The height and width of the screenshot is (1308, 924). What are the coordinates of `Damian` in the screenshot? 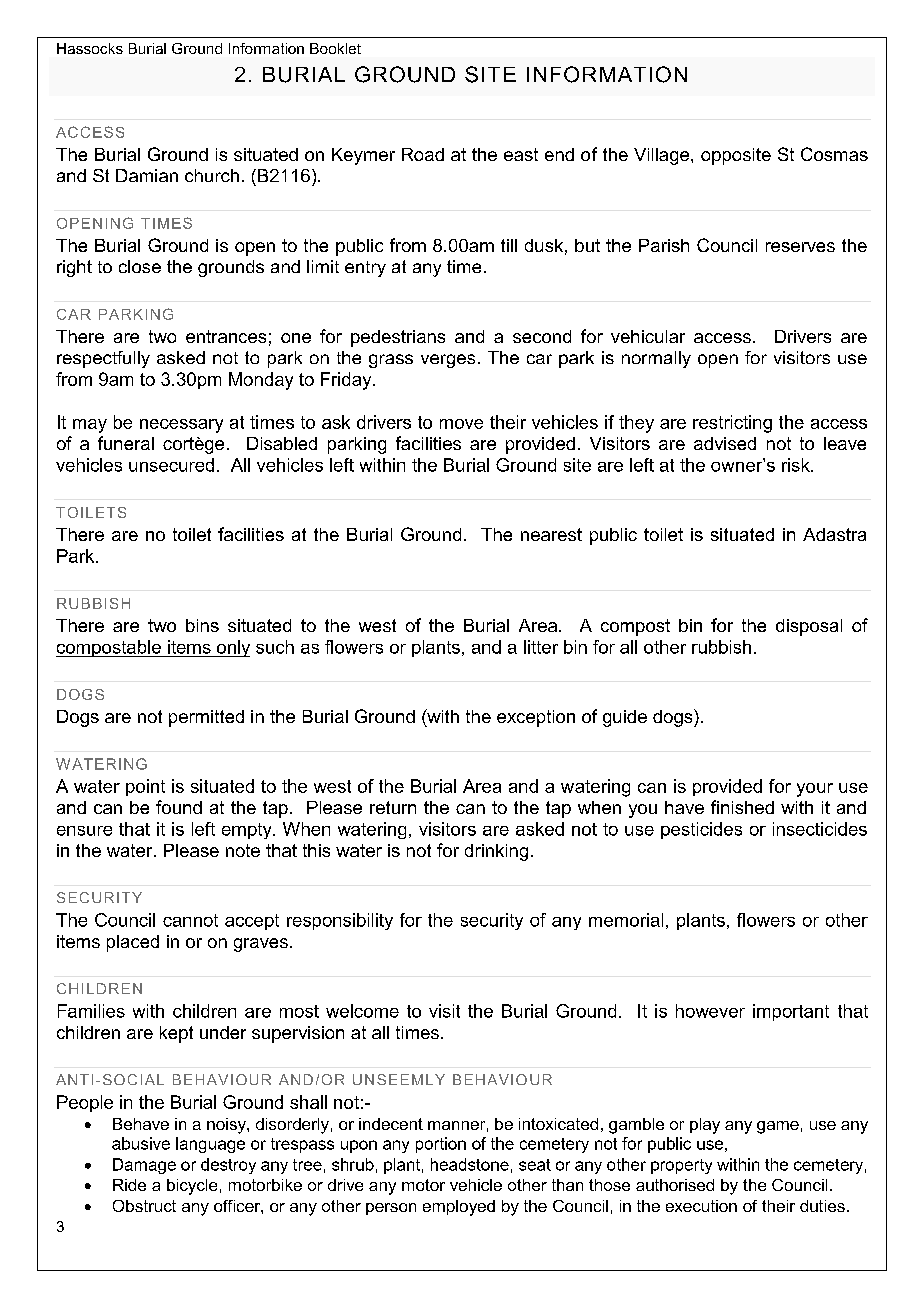 It's located at (147, 175).
